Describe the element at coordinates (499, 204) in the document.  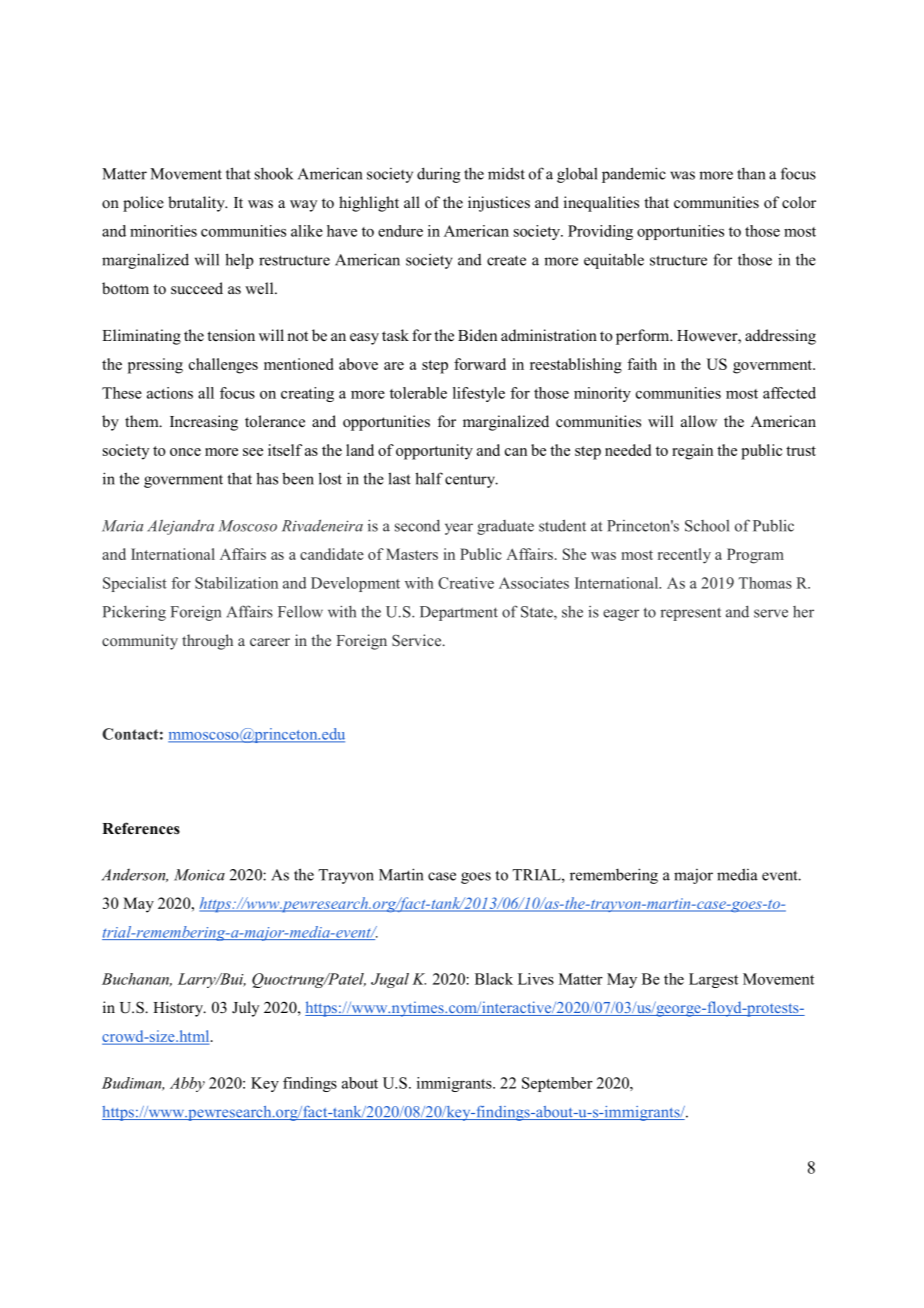
I see `injustices` at that location.
